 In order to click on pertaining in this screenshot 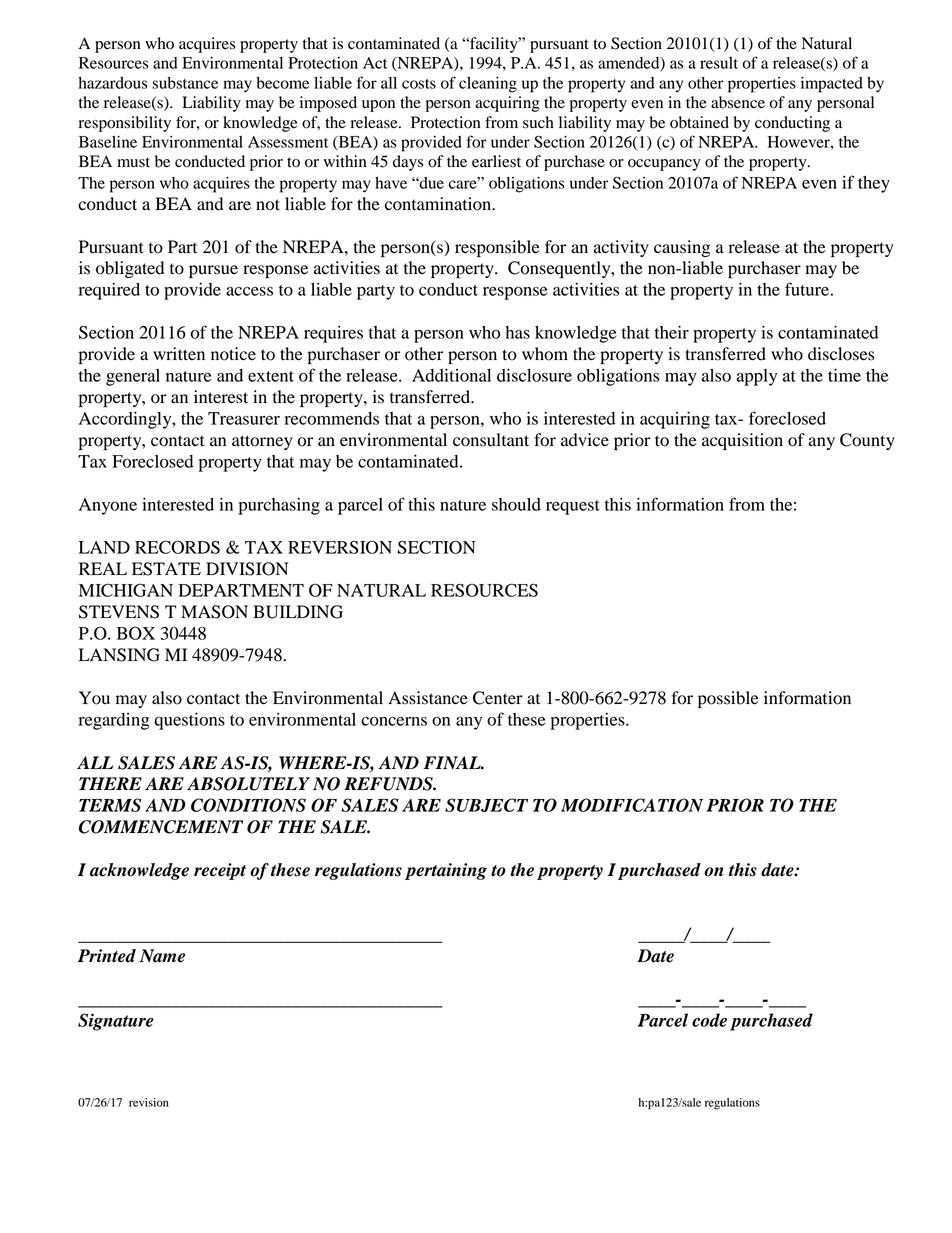, I will do `click(446, 871)`.
